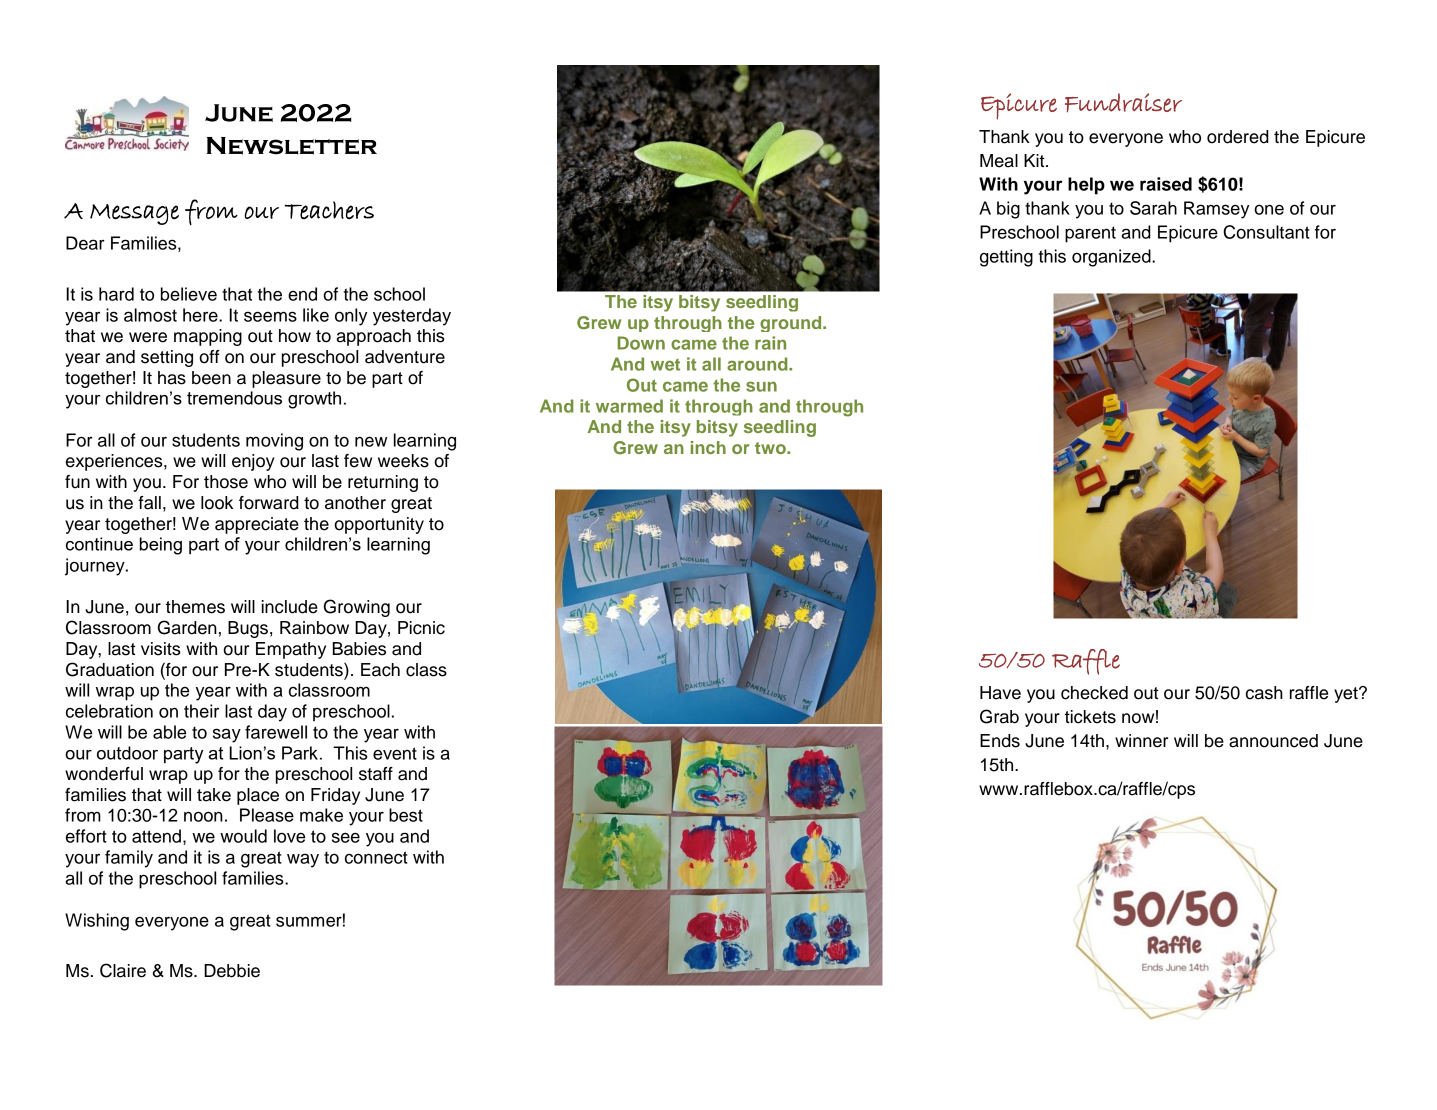 This screenshot has width=1437, height=1110. What do you see at coordinates (1238, 137) in the screenshot?
I see `ordered` at bounding box center [1238, 137].
